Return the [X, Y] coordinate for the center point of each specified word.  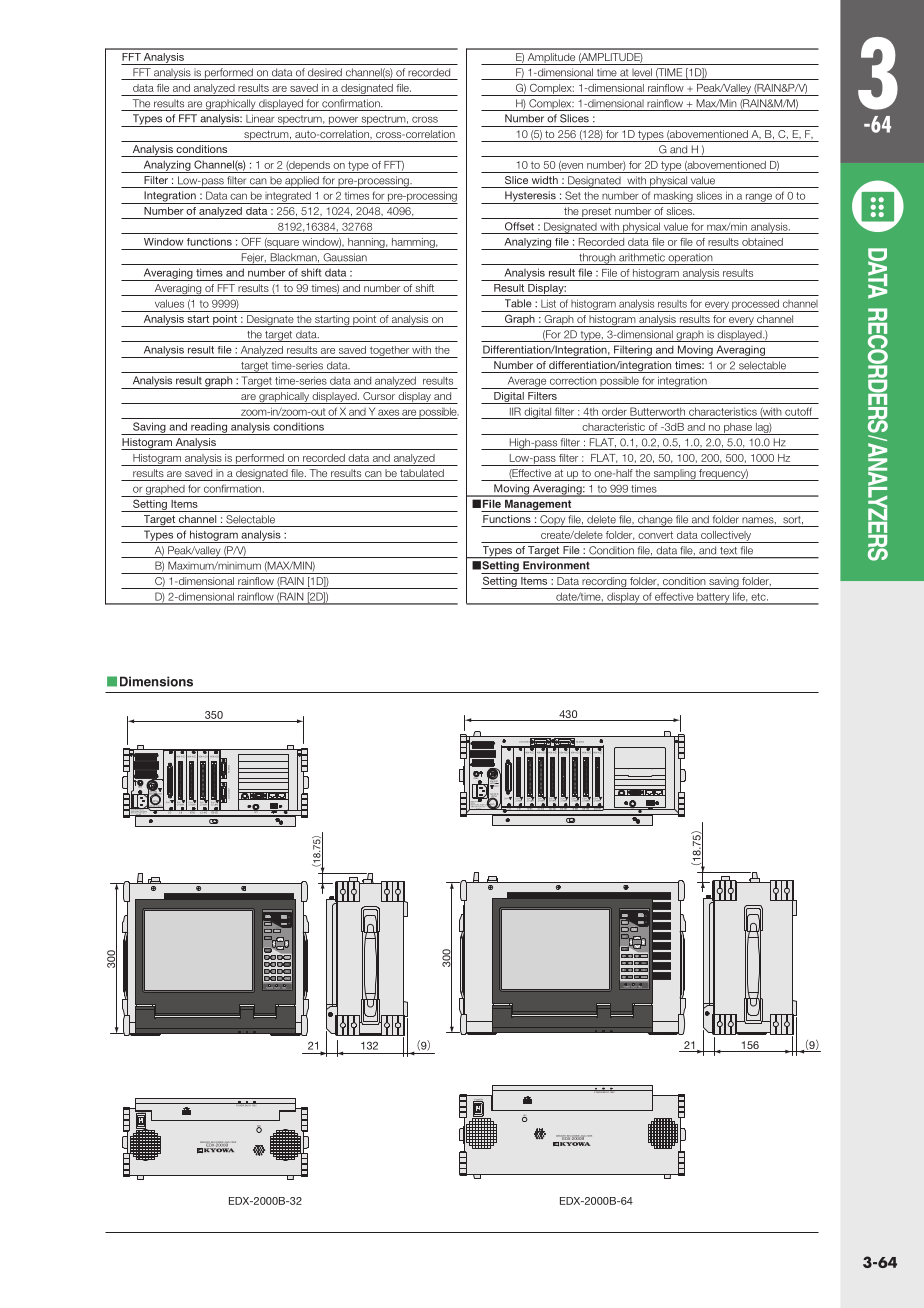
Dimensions [156, 681]
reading [209, 428]
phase [738, 429]
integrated [288, 197]
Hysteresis [530, 197]
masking [673, 197]
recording [604, 583]
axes [388, 412]
